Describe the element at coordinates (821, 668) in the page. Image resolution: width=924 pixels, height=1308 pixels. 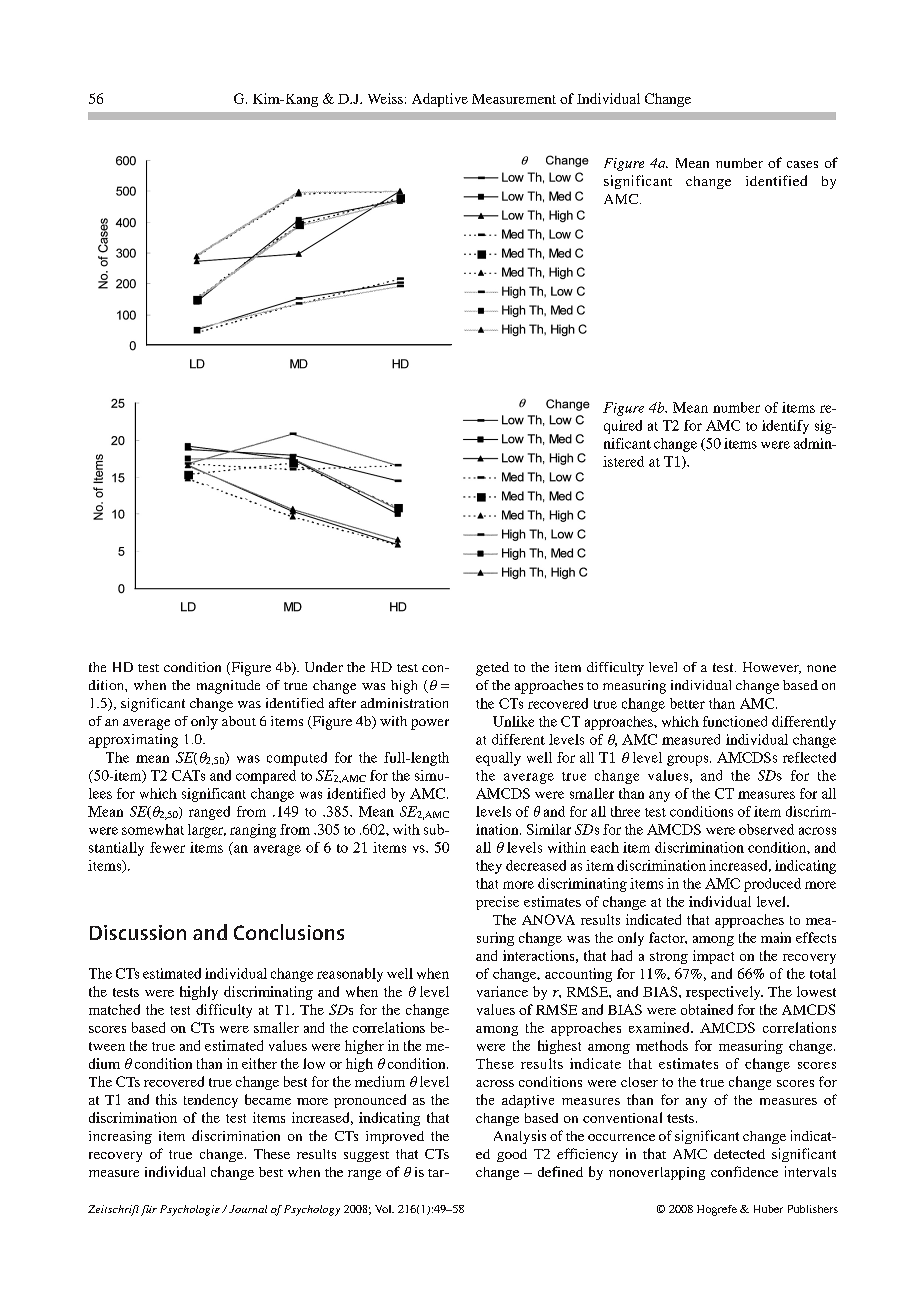
I see `none` at that location.
